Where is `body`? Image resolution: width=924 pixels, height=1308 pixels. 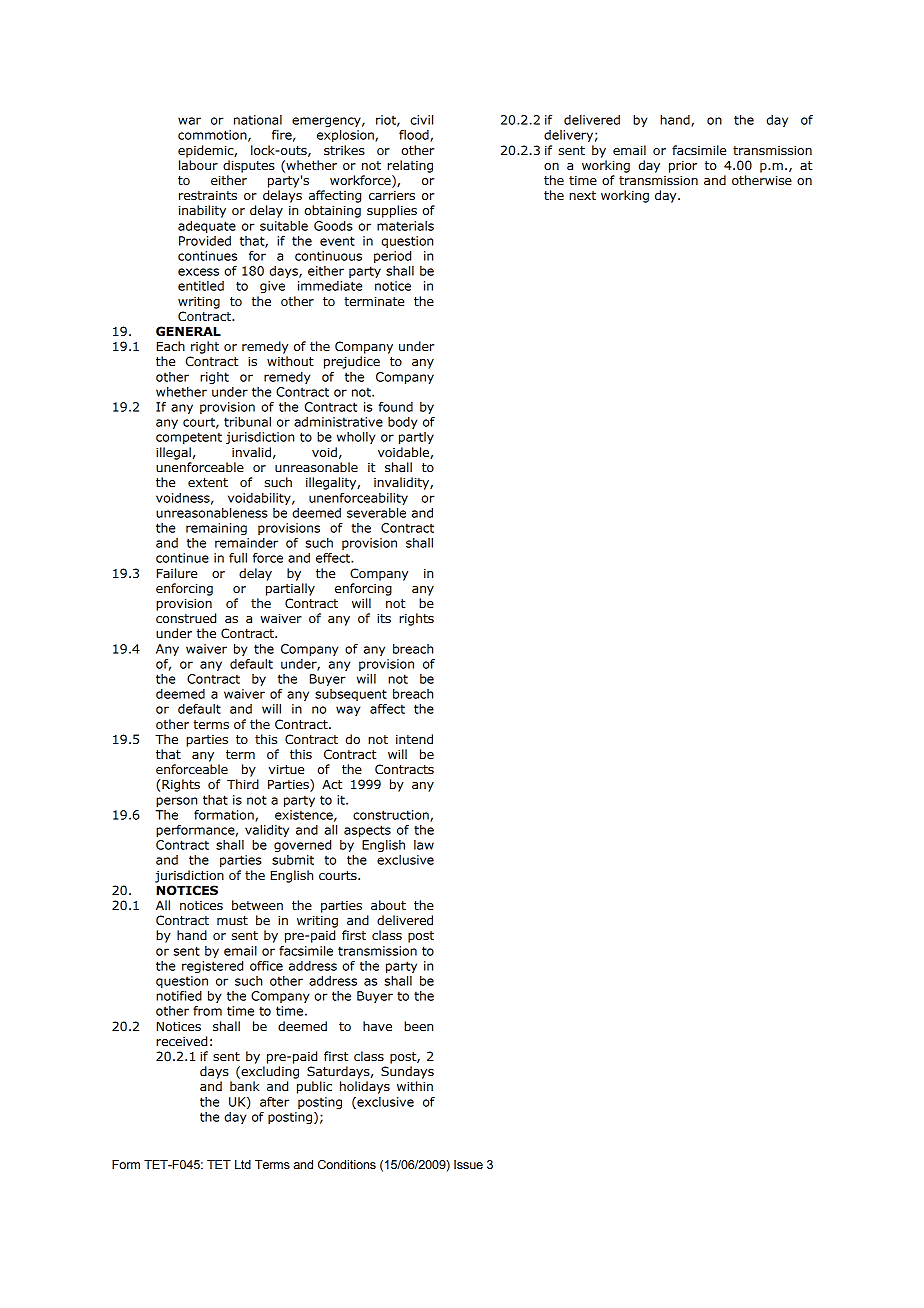
body is located at coordinates (402, 423).
